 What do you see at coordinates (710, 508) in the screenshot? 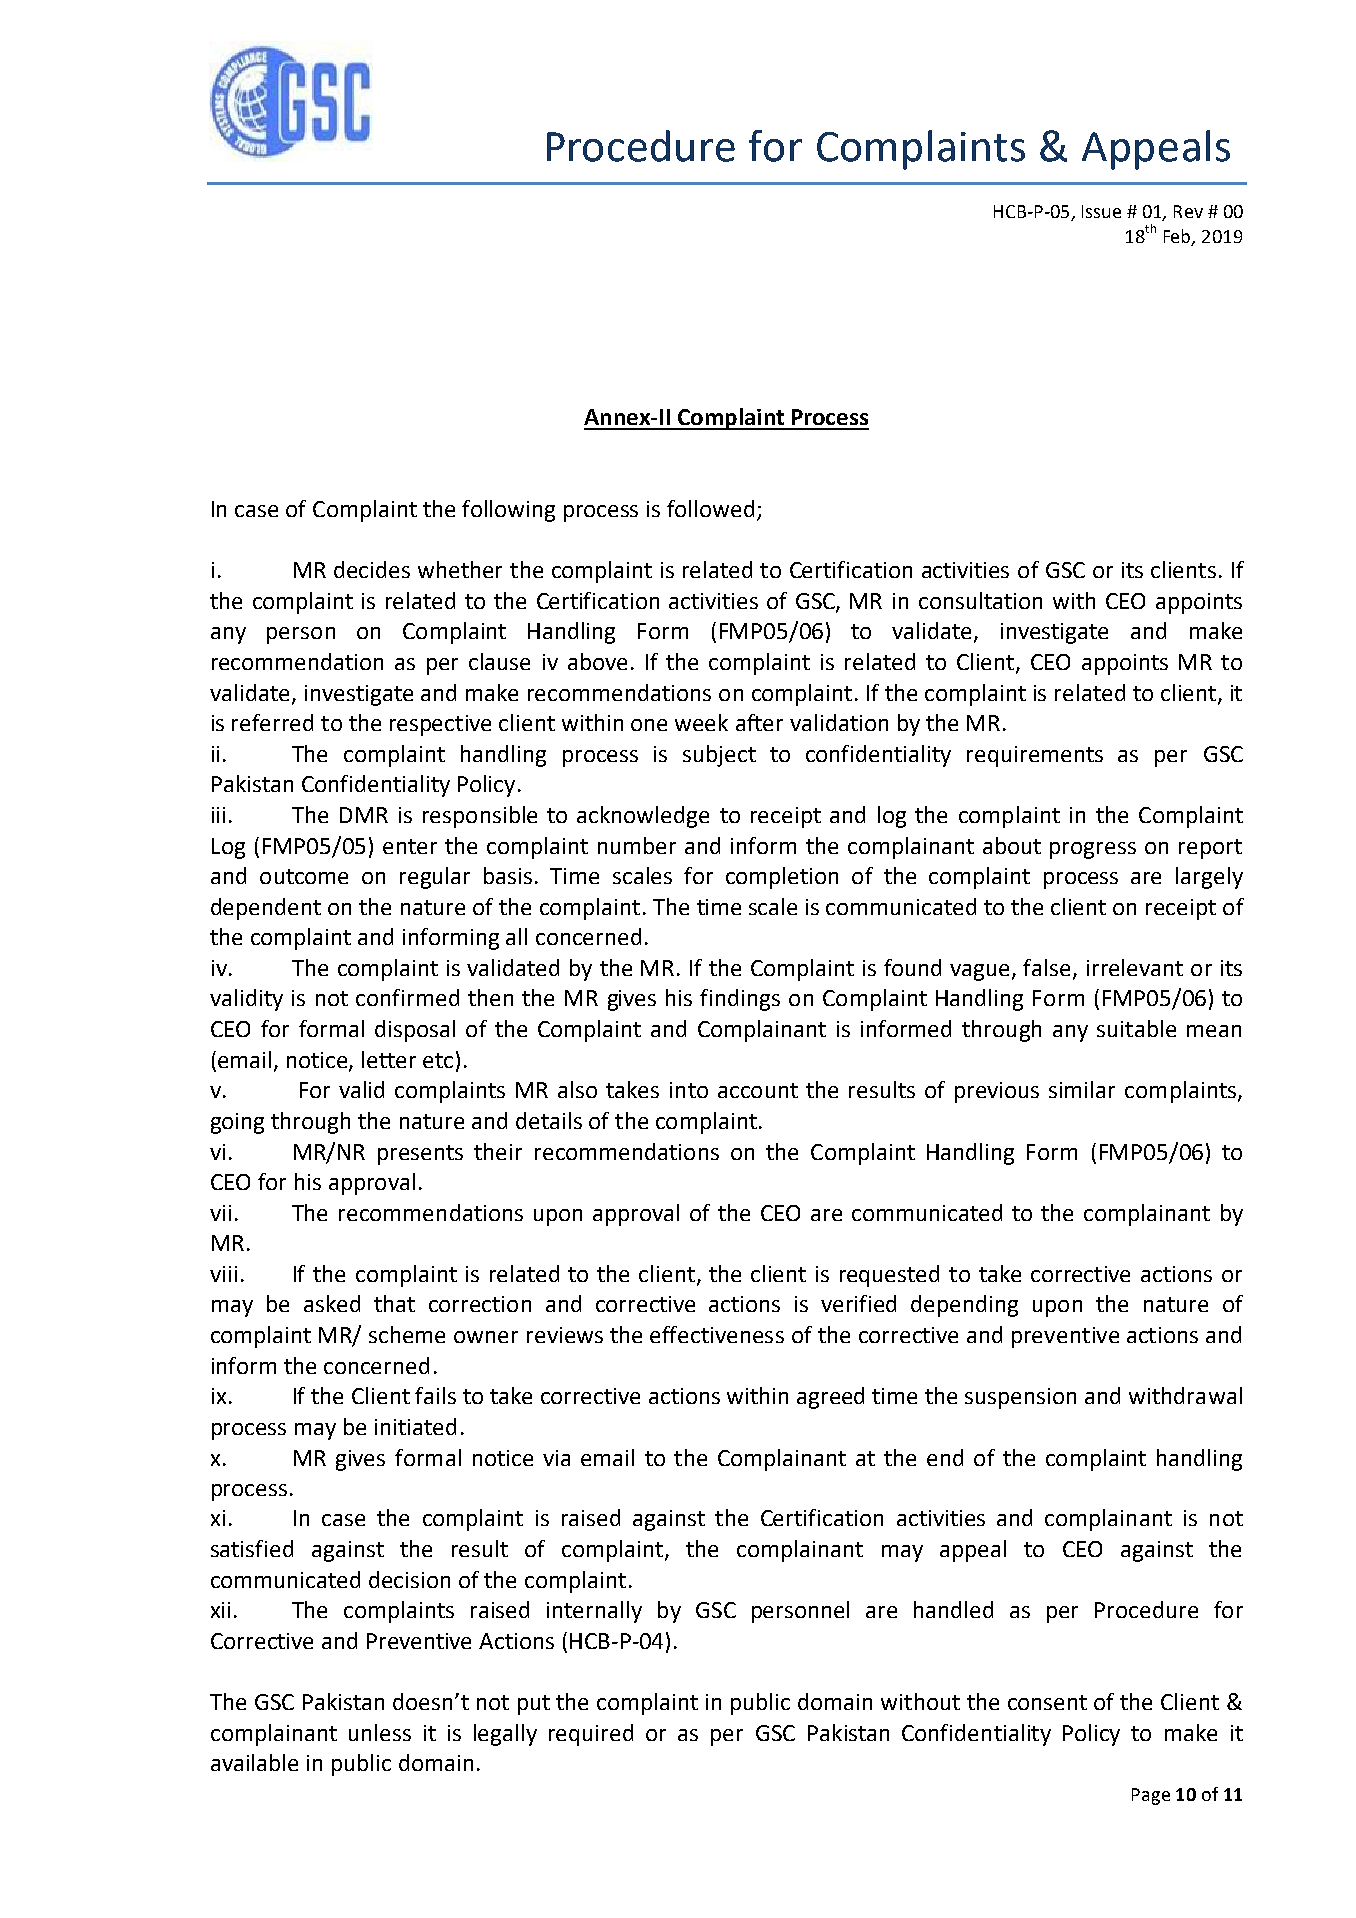
I see `followed` at bounding box center [710, 508].
